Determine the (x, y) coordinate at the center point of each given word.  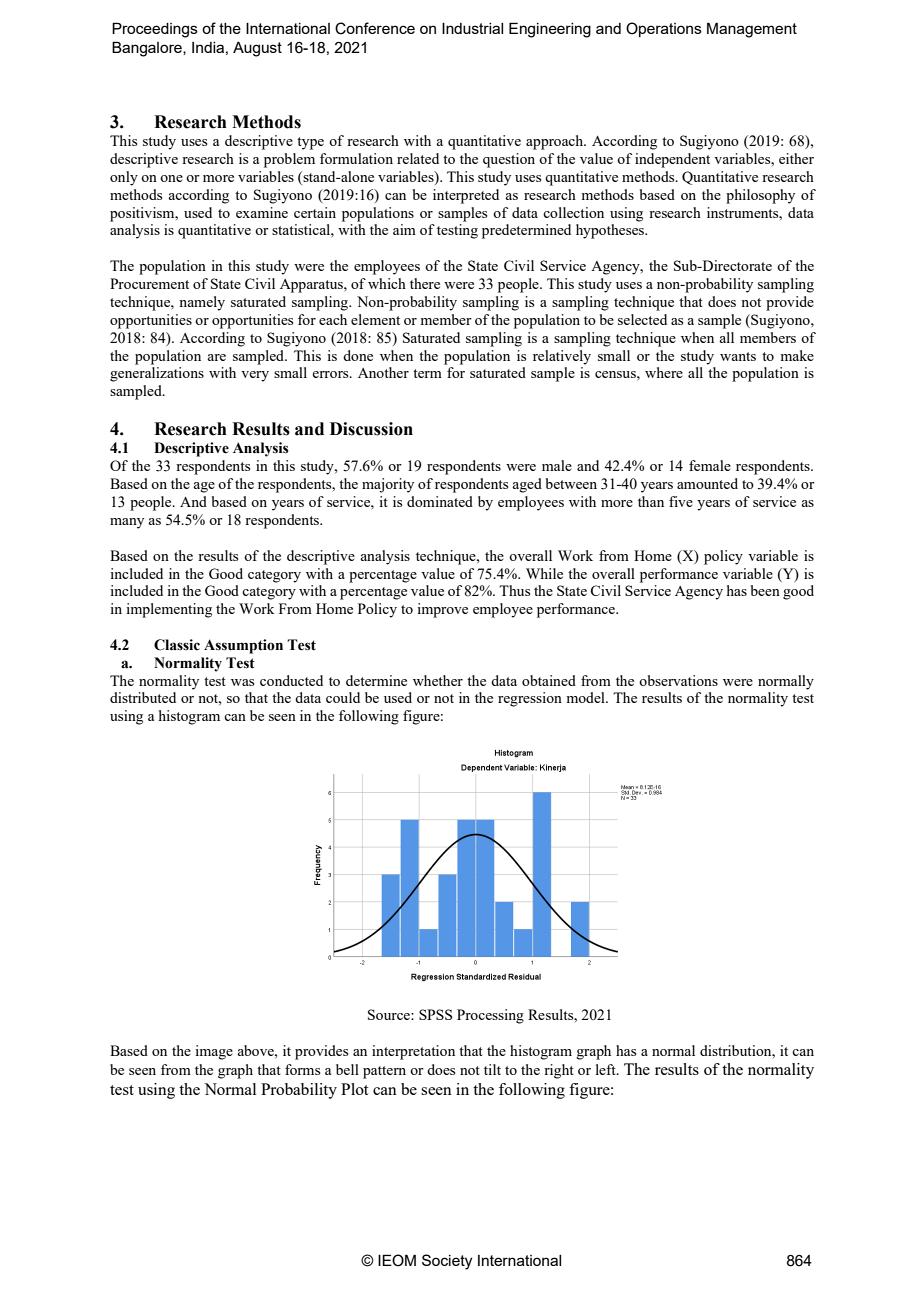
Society (447, 1262)
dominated (440, 501)
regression (530, 699)
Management (752, 30)
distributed (143, 697)
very (255, 376)
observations (678, 680)
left (607, 1069)
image (214, 1052)
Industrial (472, 28)
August (257, 49)
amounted (707, 483)
